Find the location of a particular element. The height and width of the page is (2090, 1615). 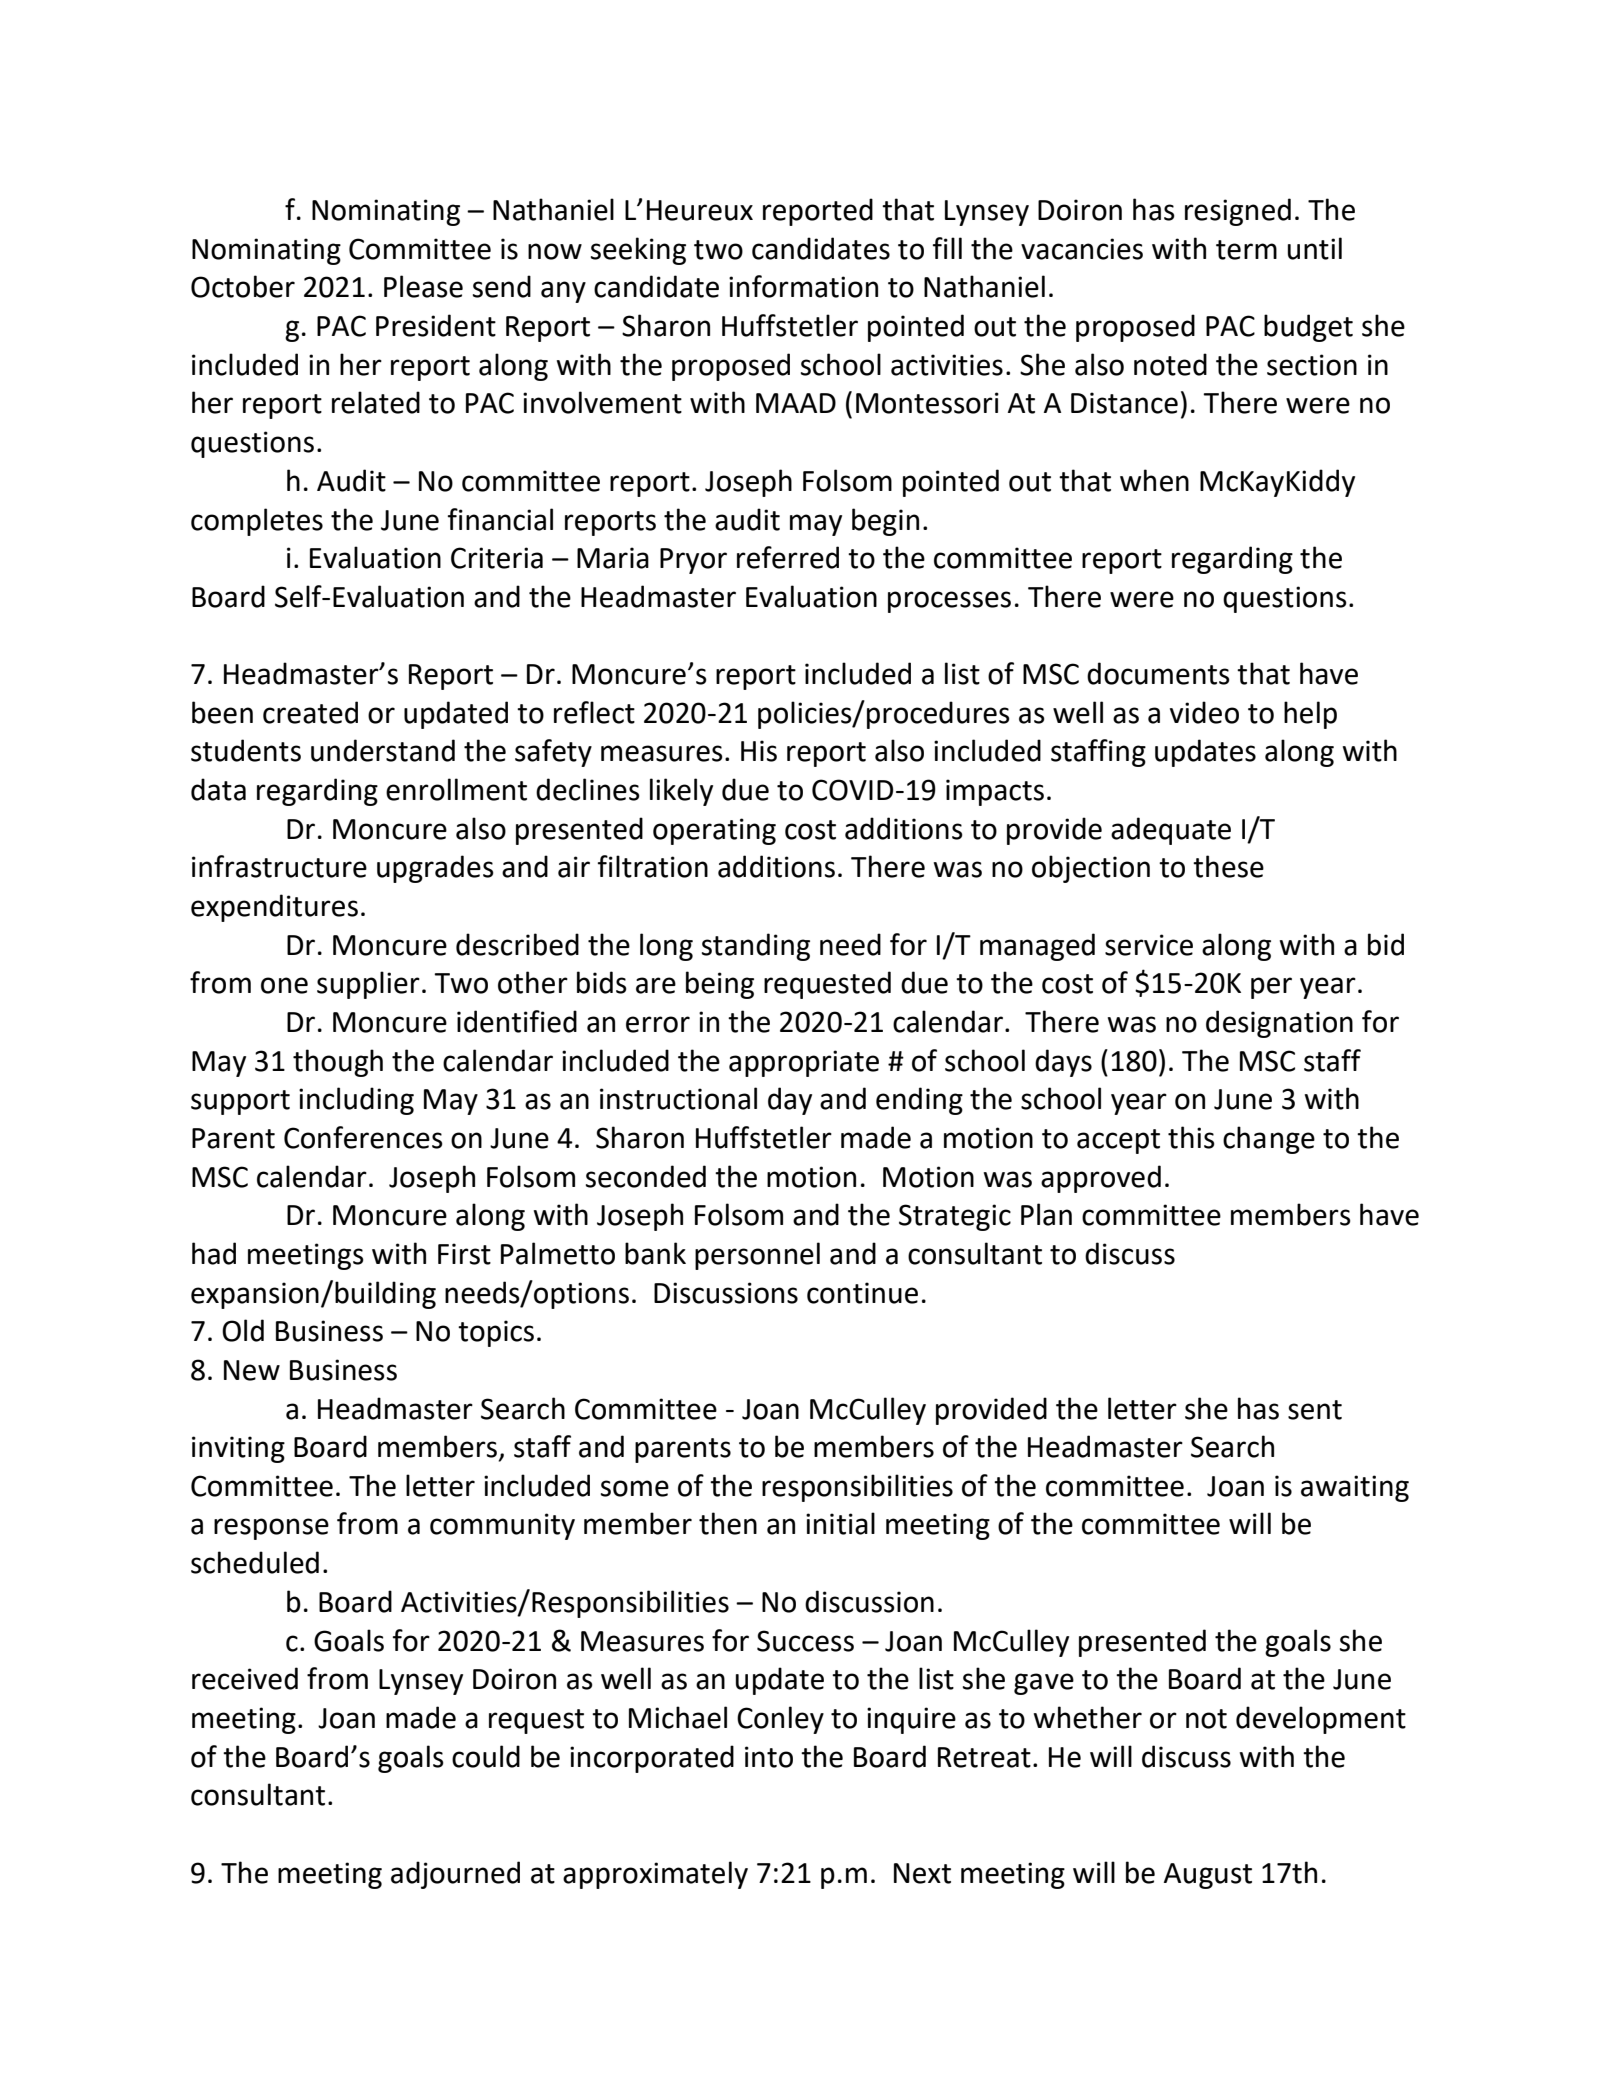

initial is located at coordinates (840, 1523).
